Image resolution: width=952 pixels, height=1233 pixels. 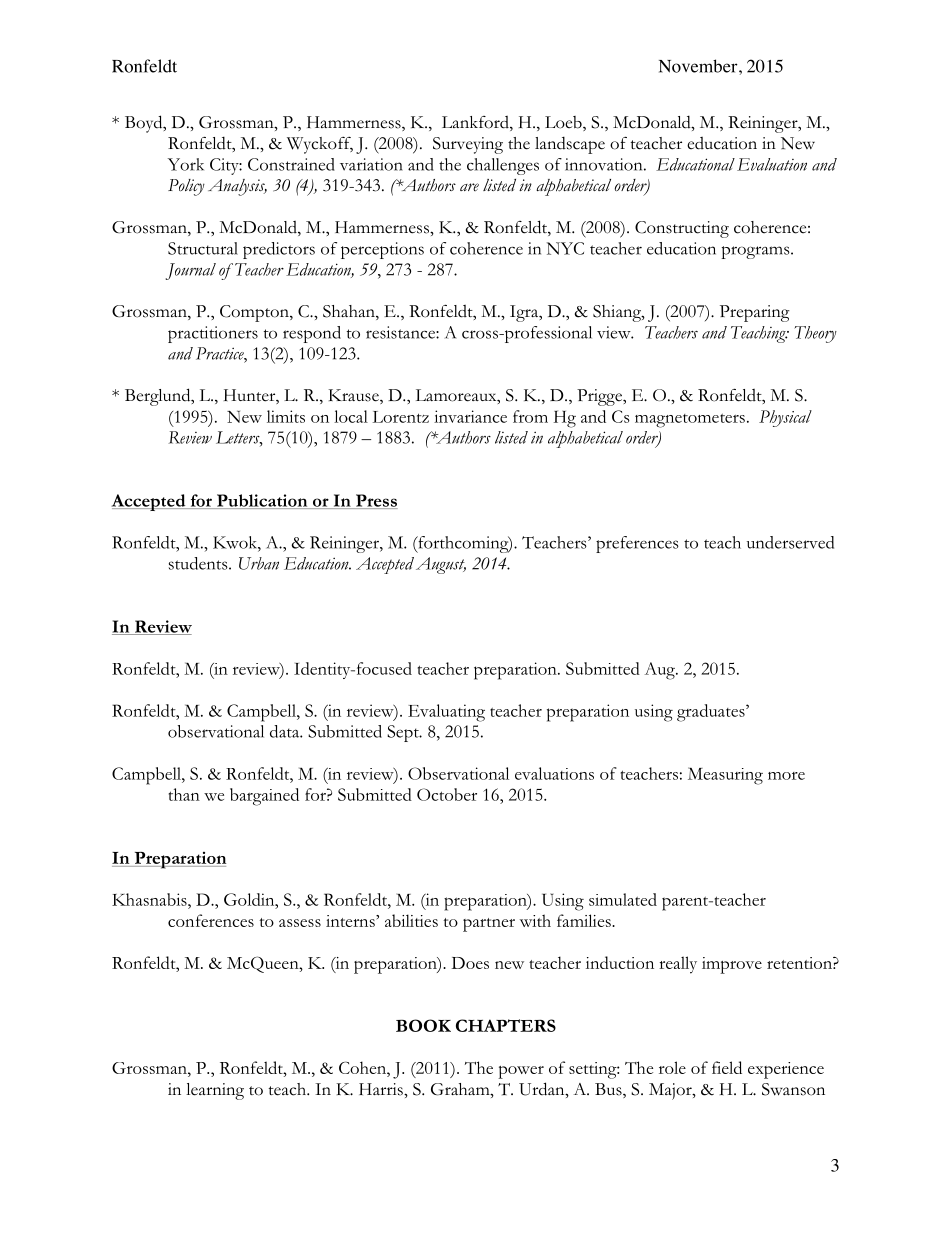 What do you see at coordinates (785, 418) in the screenshot?
I see `Physical` at bounding box center [785, 418].
